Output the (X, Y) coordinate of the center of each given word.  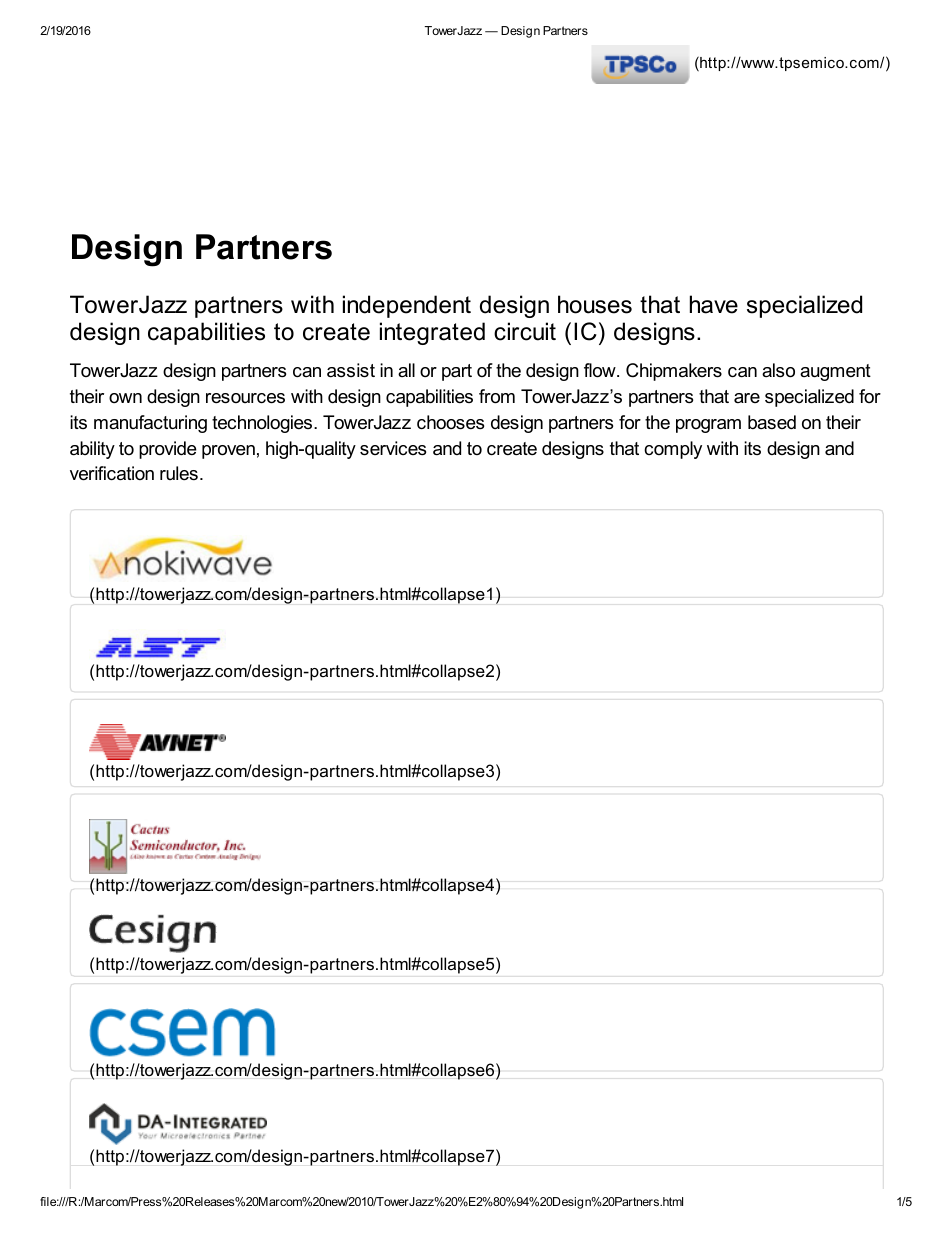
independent (407, 306)
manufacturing (150, 424)
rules (179, 473)
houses (595, 304)
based (772, 422)
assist (351, 370)
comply (673, 450)
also (778, 370)
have (714, 304)
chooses (450, 422)
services (393, 448)
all (406, 370)
